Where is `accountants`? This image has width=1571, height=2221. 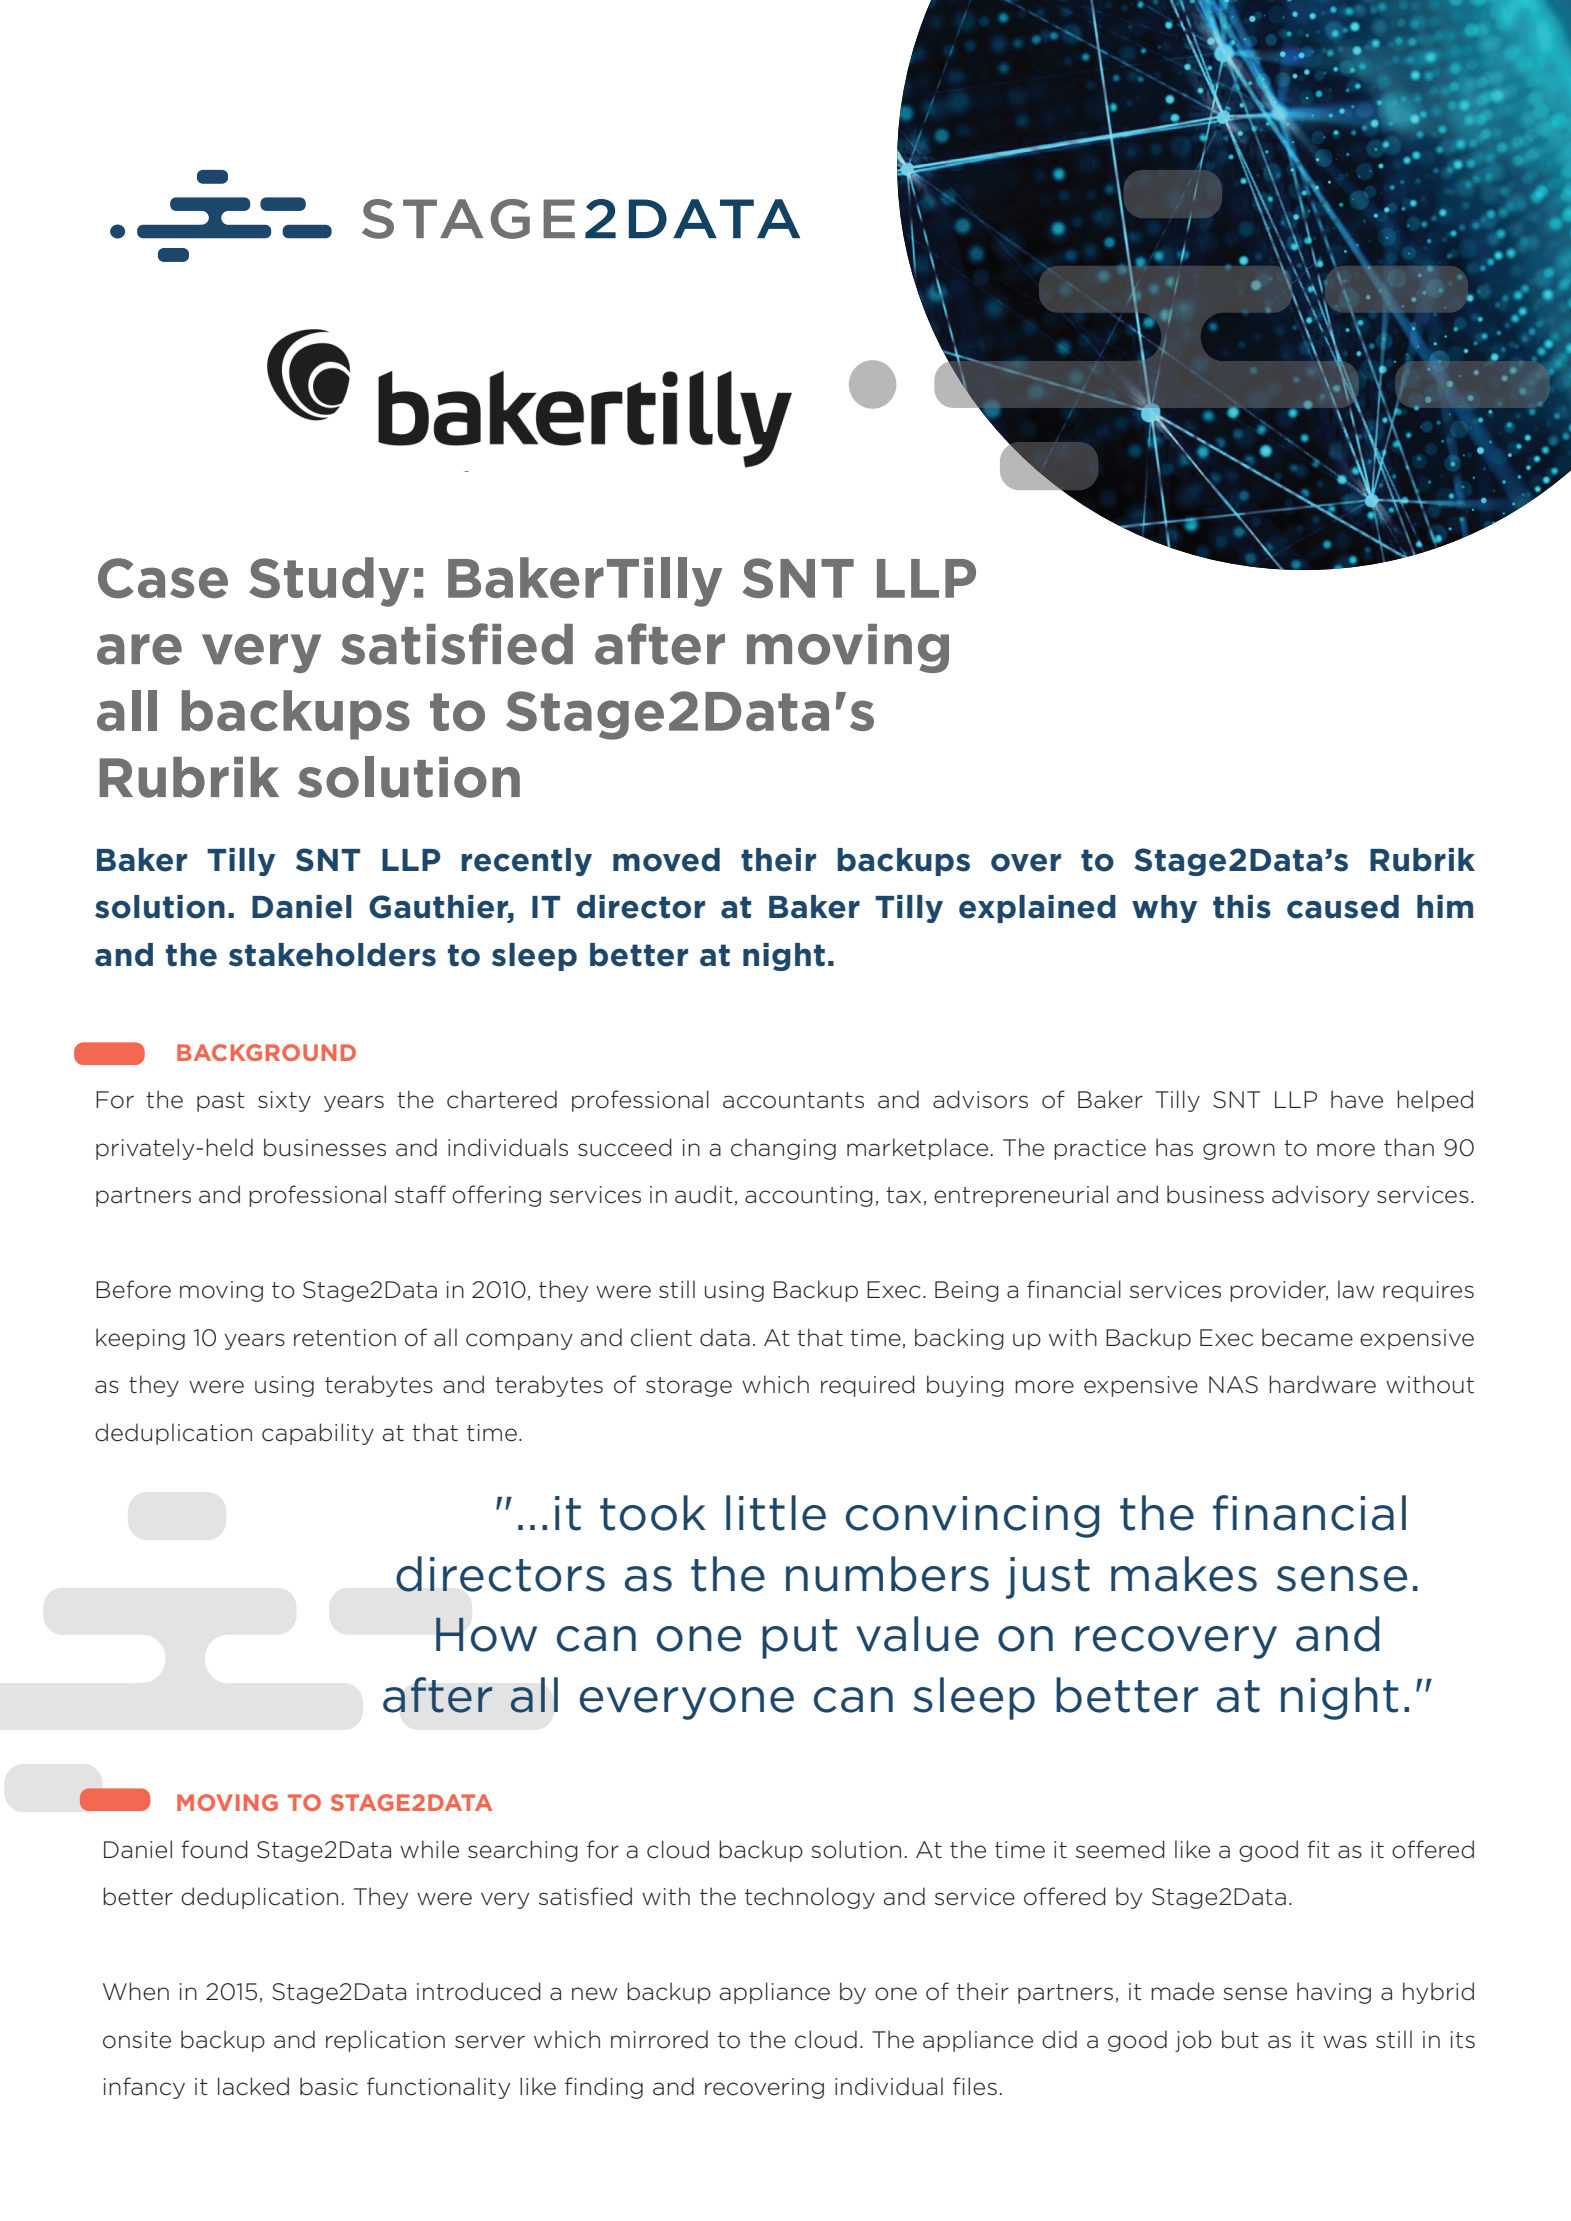
accountants is located at coordinates (793, 1100).
